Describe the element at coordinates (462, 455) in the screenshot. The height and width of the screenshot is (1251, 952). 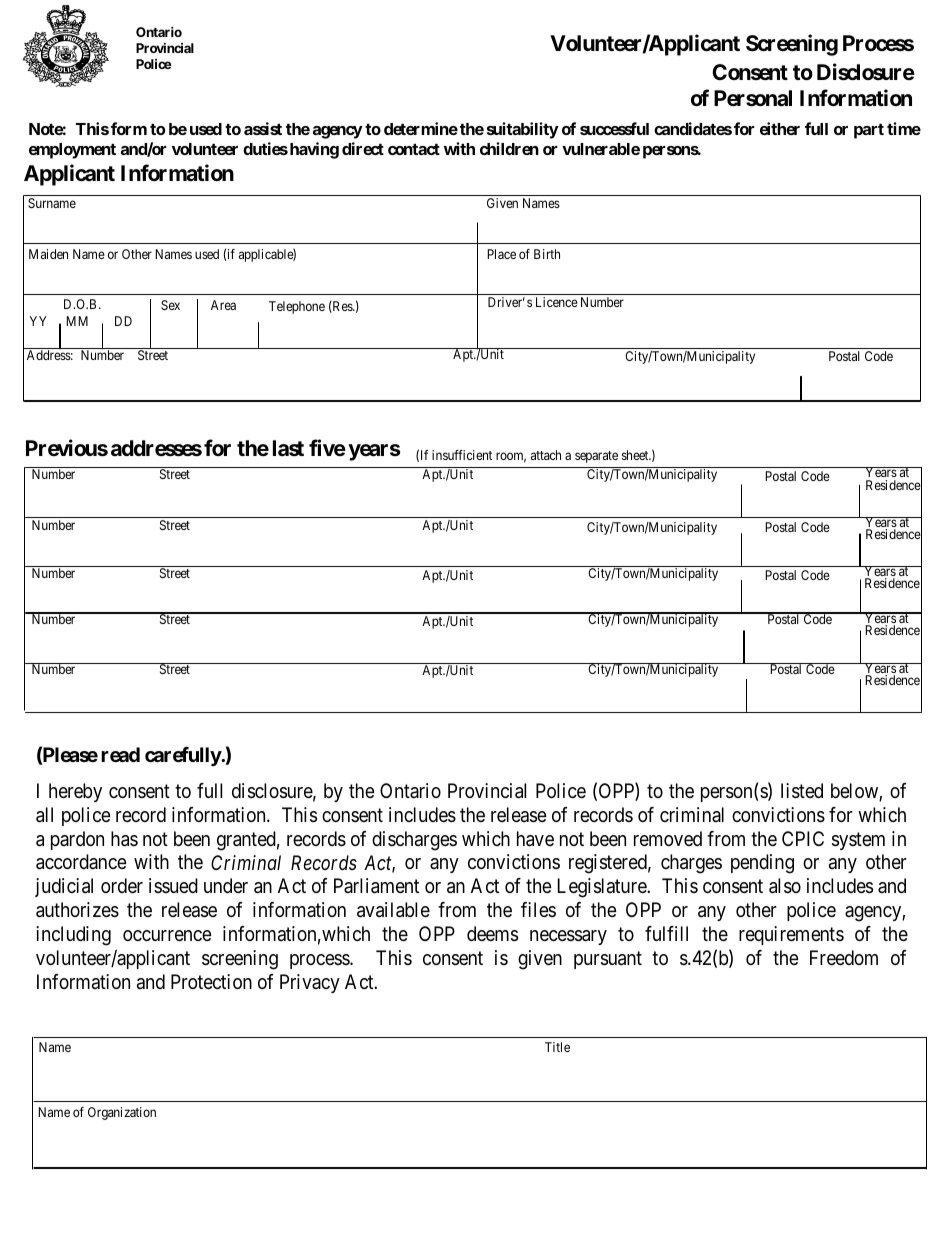
I see `insufficient` at that location.
